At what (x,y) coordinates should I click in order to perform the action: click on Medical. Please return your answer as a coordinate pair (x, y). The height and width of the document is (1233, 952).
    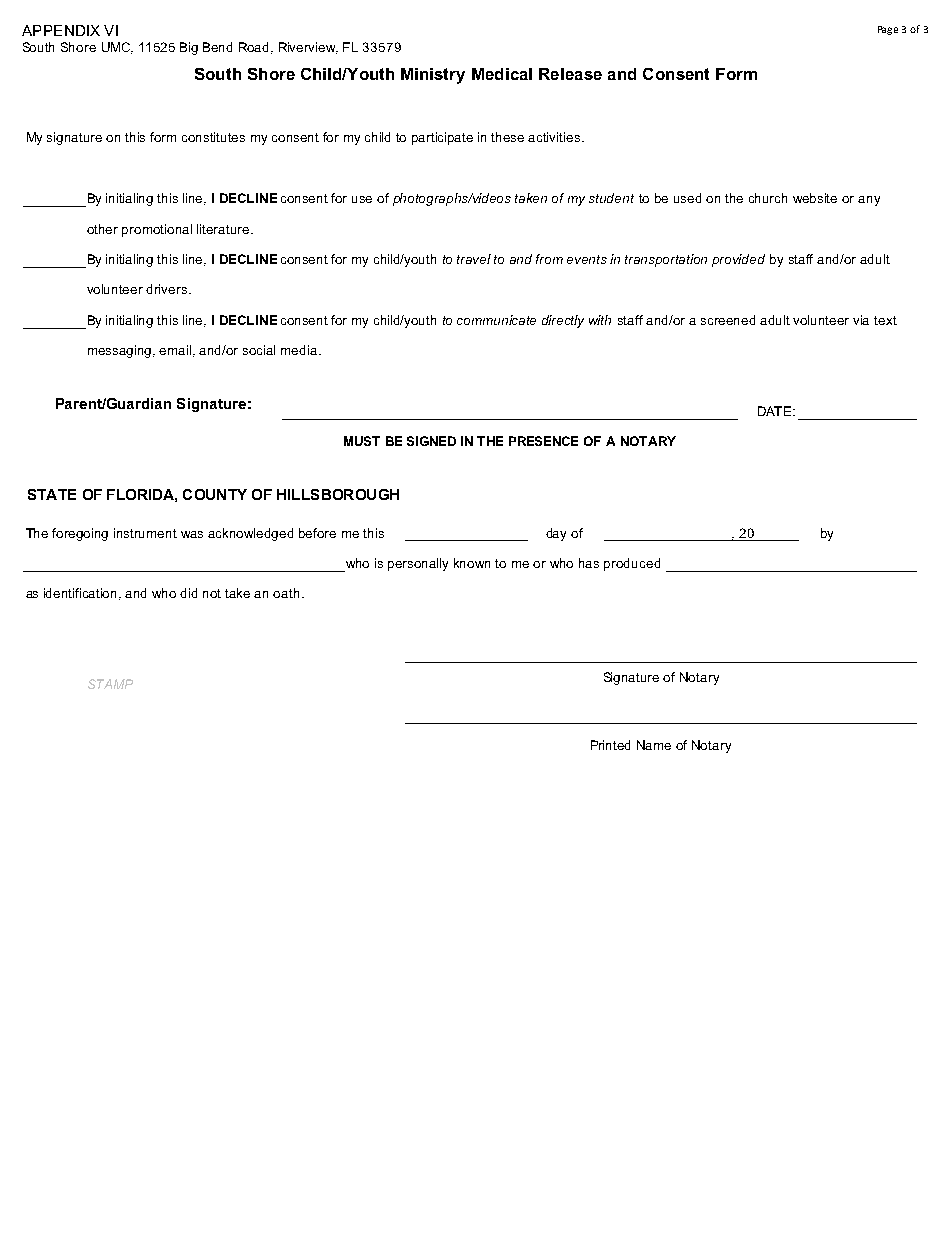
    Looking at the image, I should click on (502, 74).
